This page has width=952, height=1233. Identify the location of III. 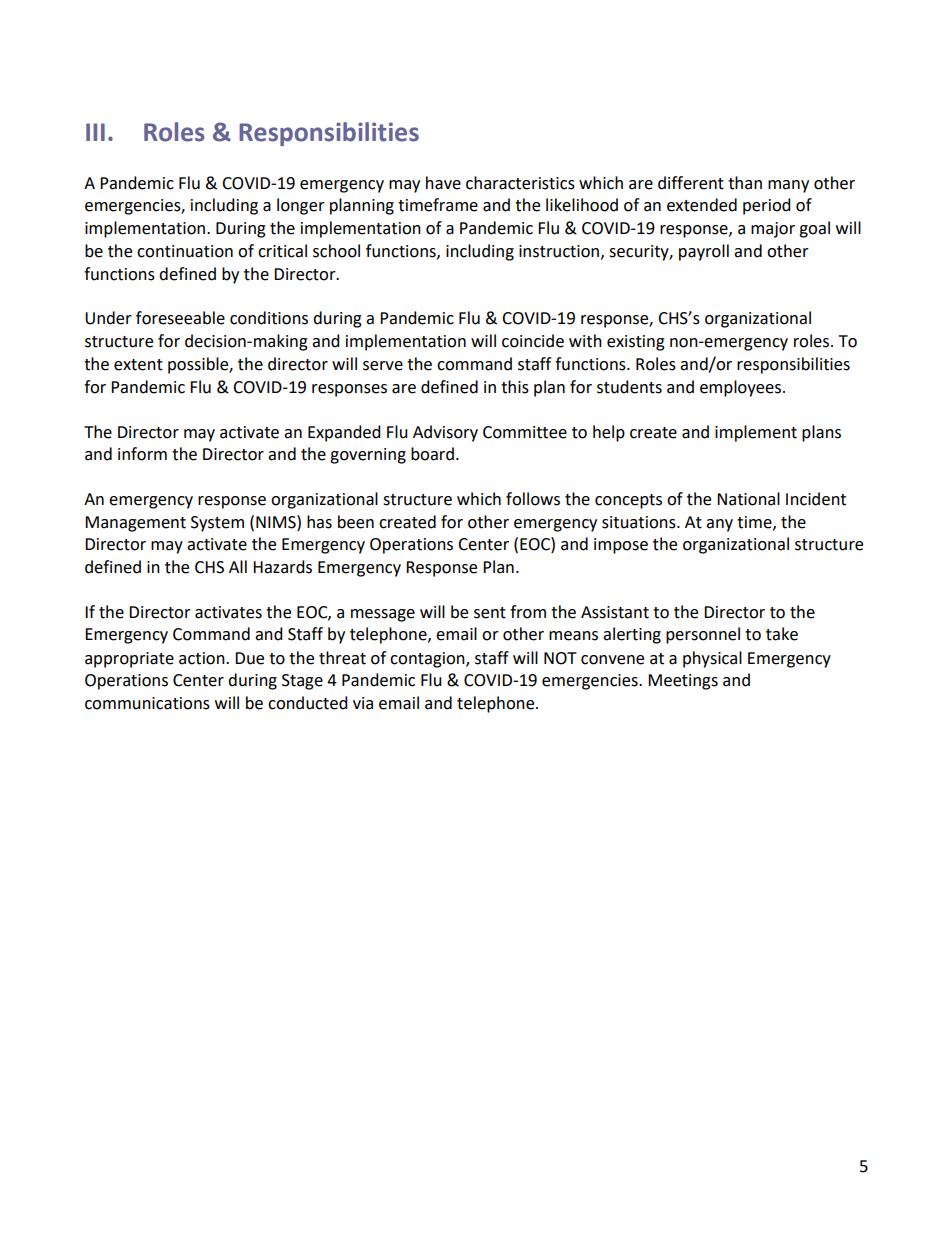
(95, 132).
